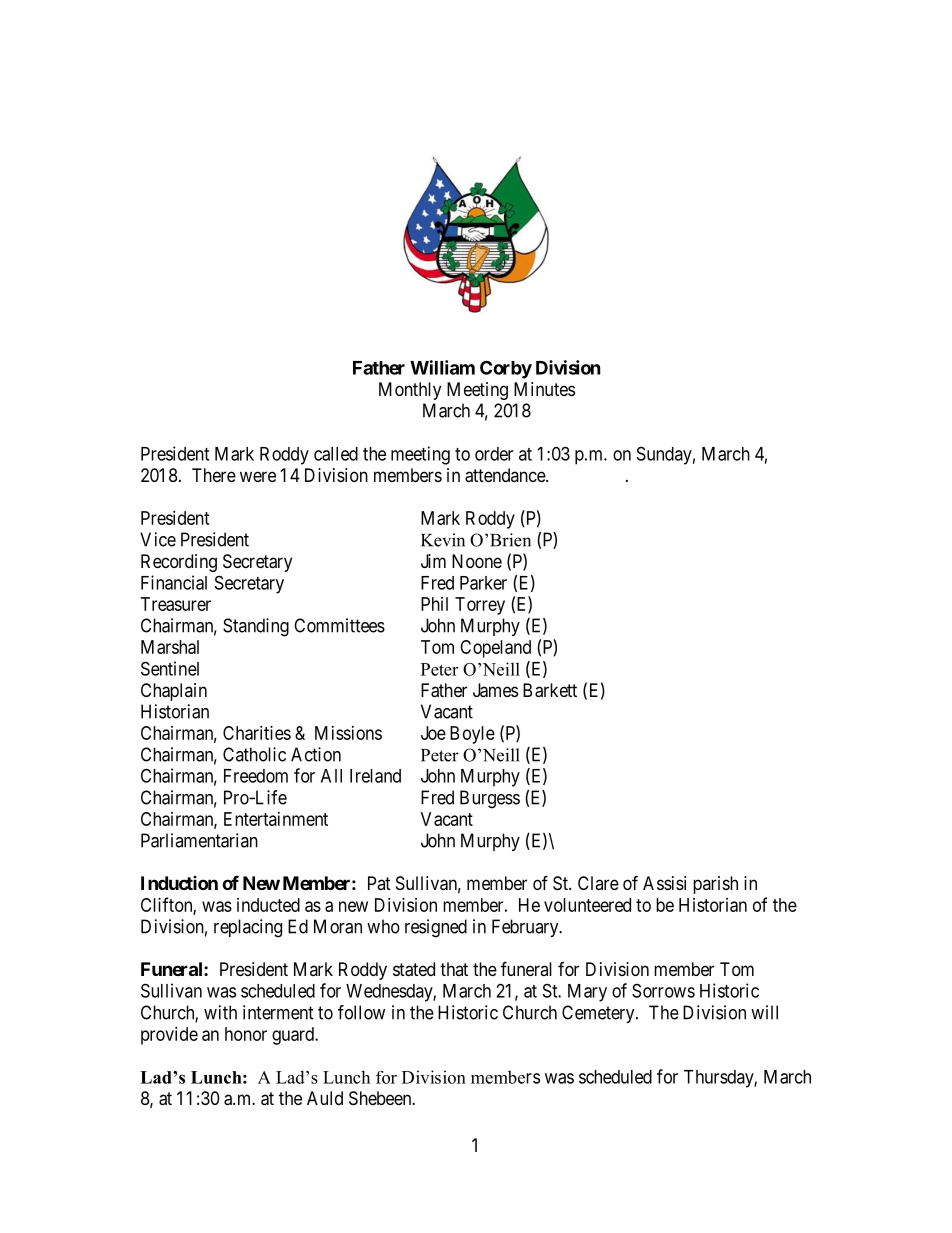  I want to click on Assisi, so click(664, 883).
